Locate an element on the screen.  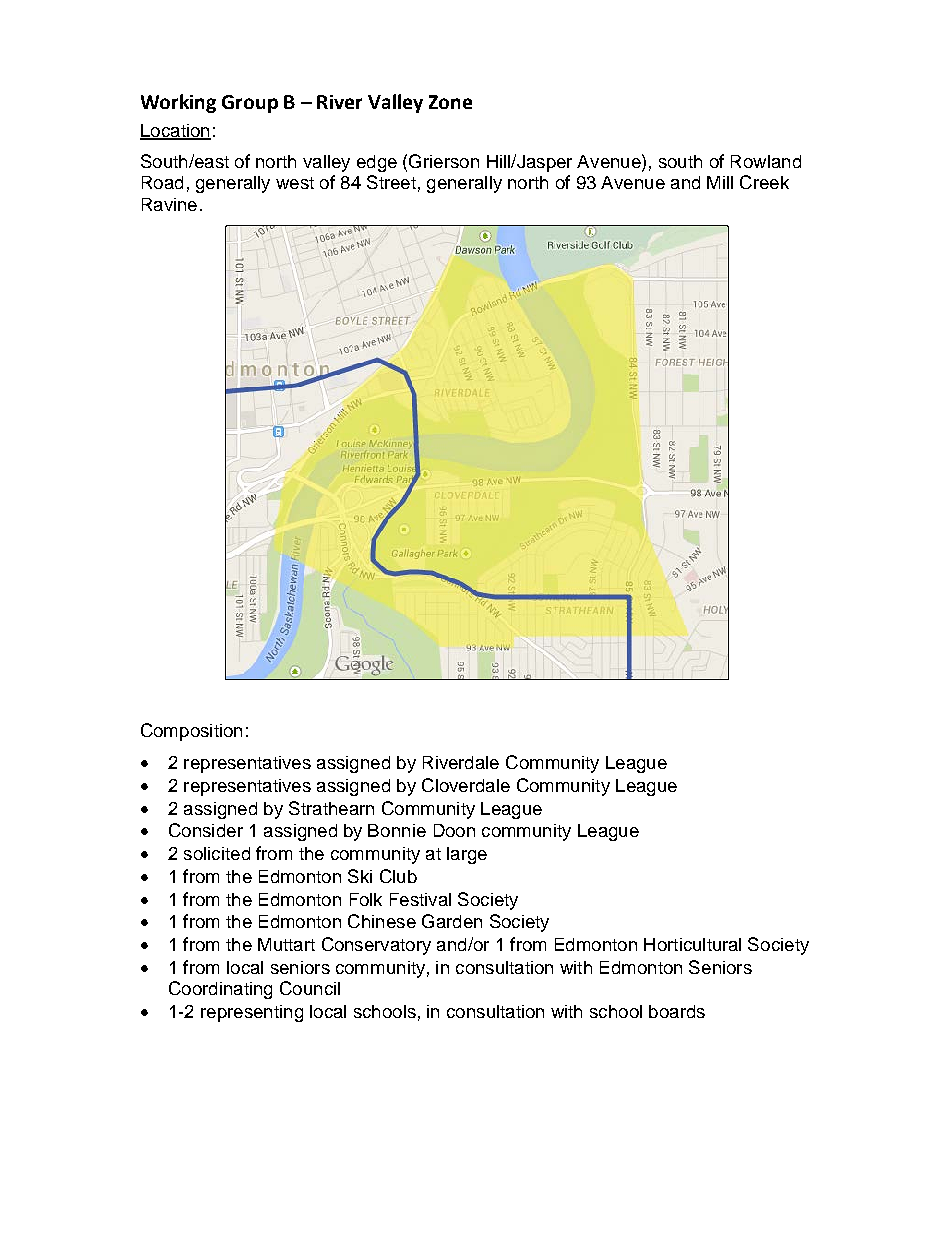
Group is located at coordinates (250, 104).
